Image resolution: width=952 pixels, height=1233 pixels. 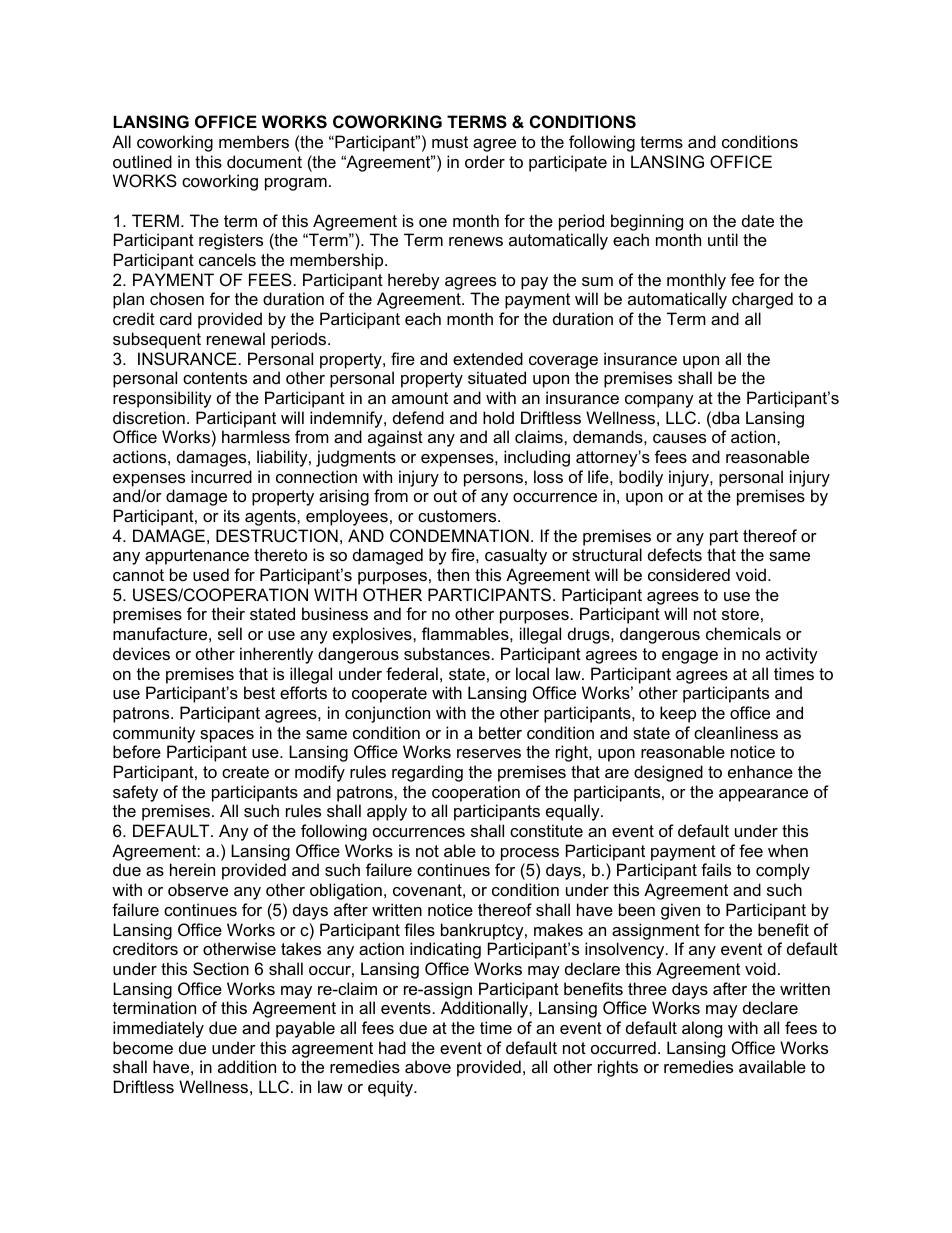 What do you see at coordinates (192, 869) in the screenshot?
I see `herein` at bounding box center [192, 869].
